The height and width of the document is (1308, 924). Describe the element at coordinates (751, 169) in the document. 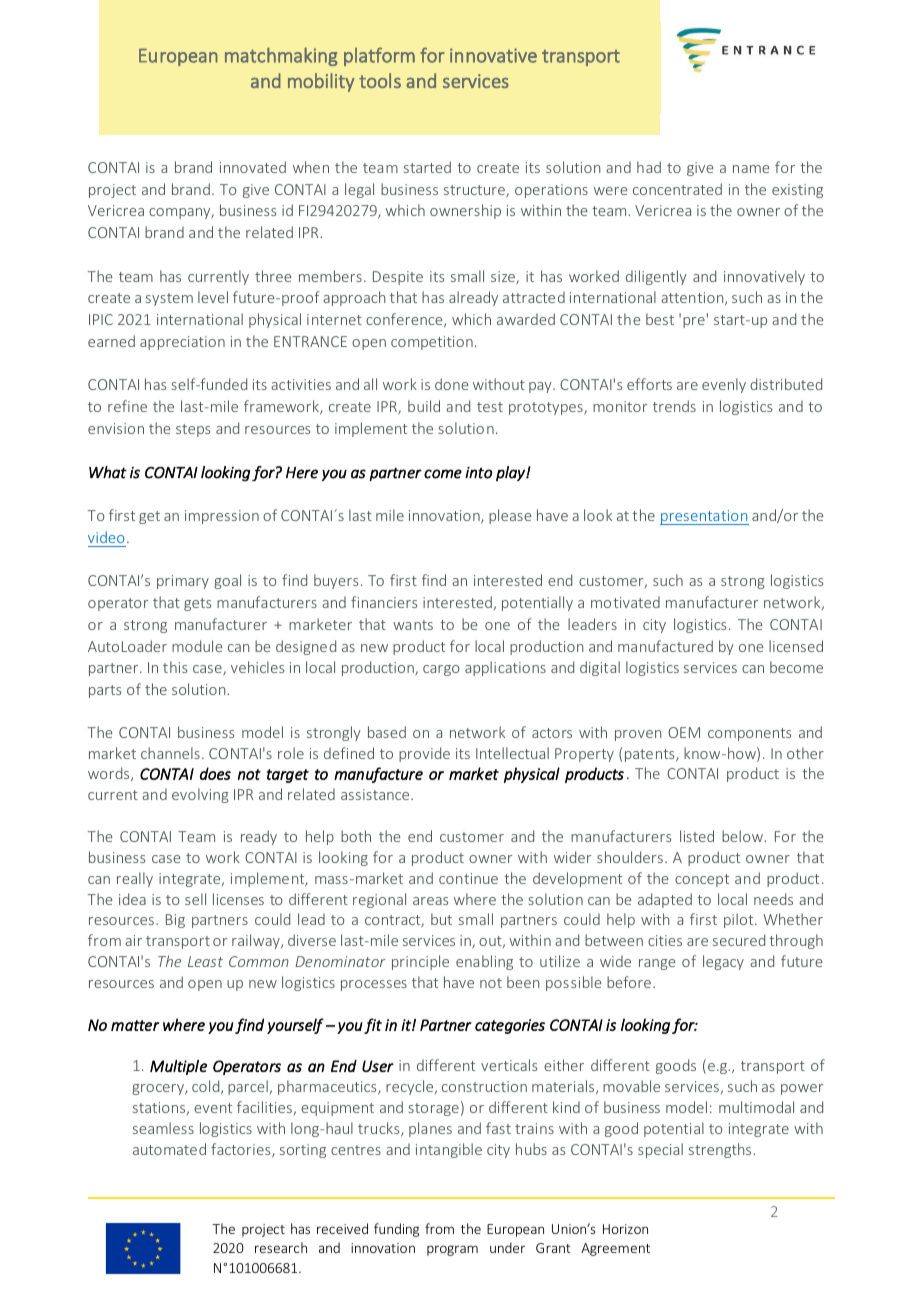

I see `name` at that location.
